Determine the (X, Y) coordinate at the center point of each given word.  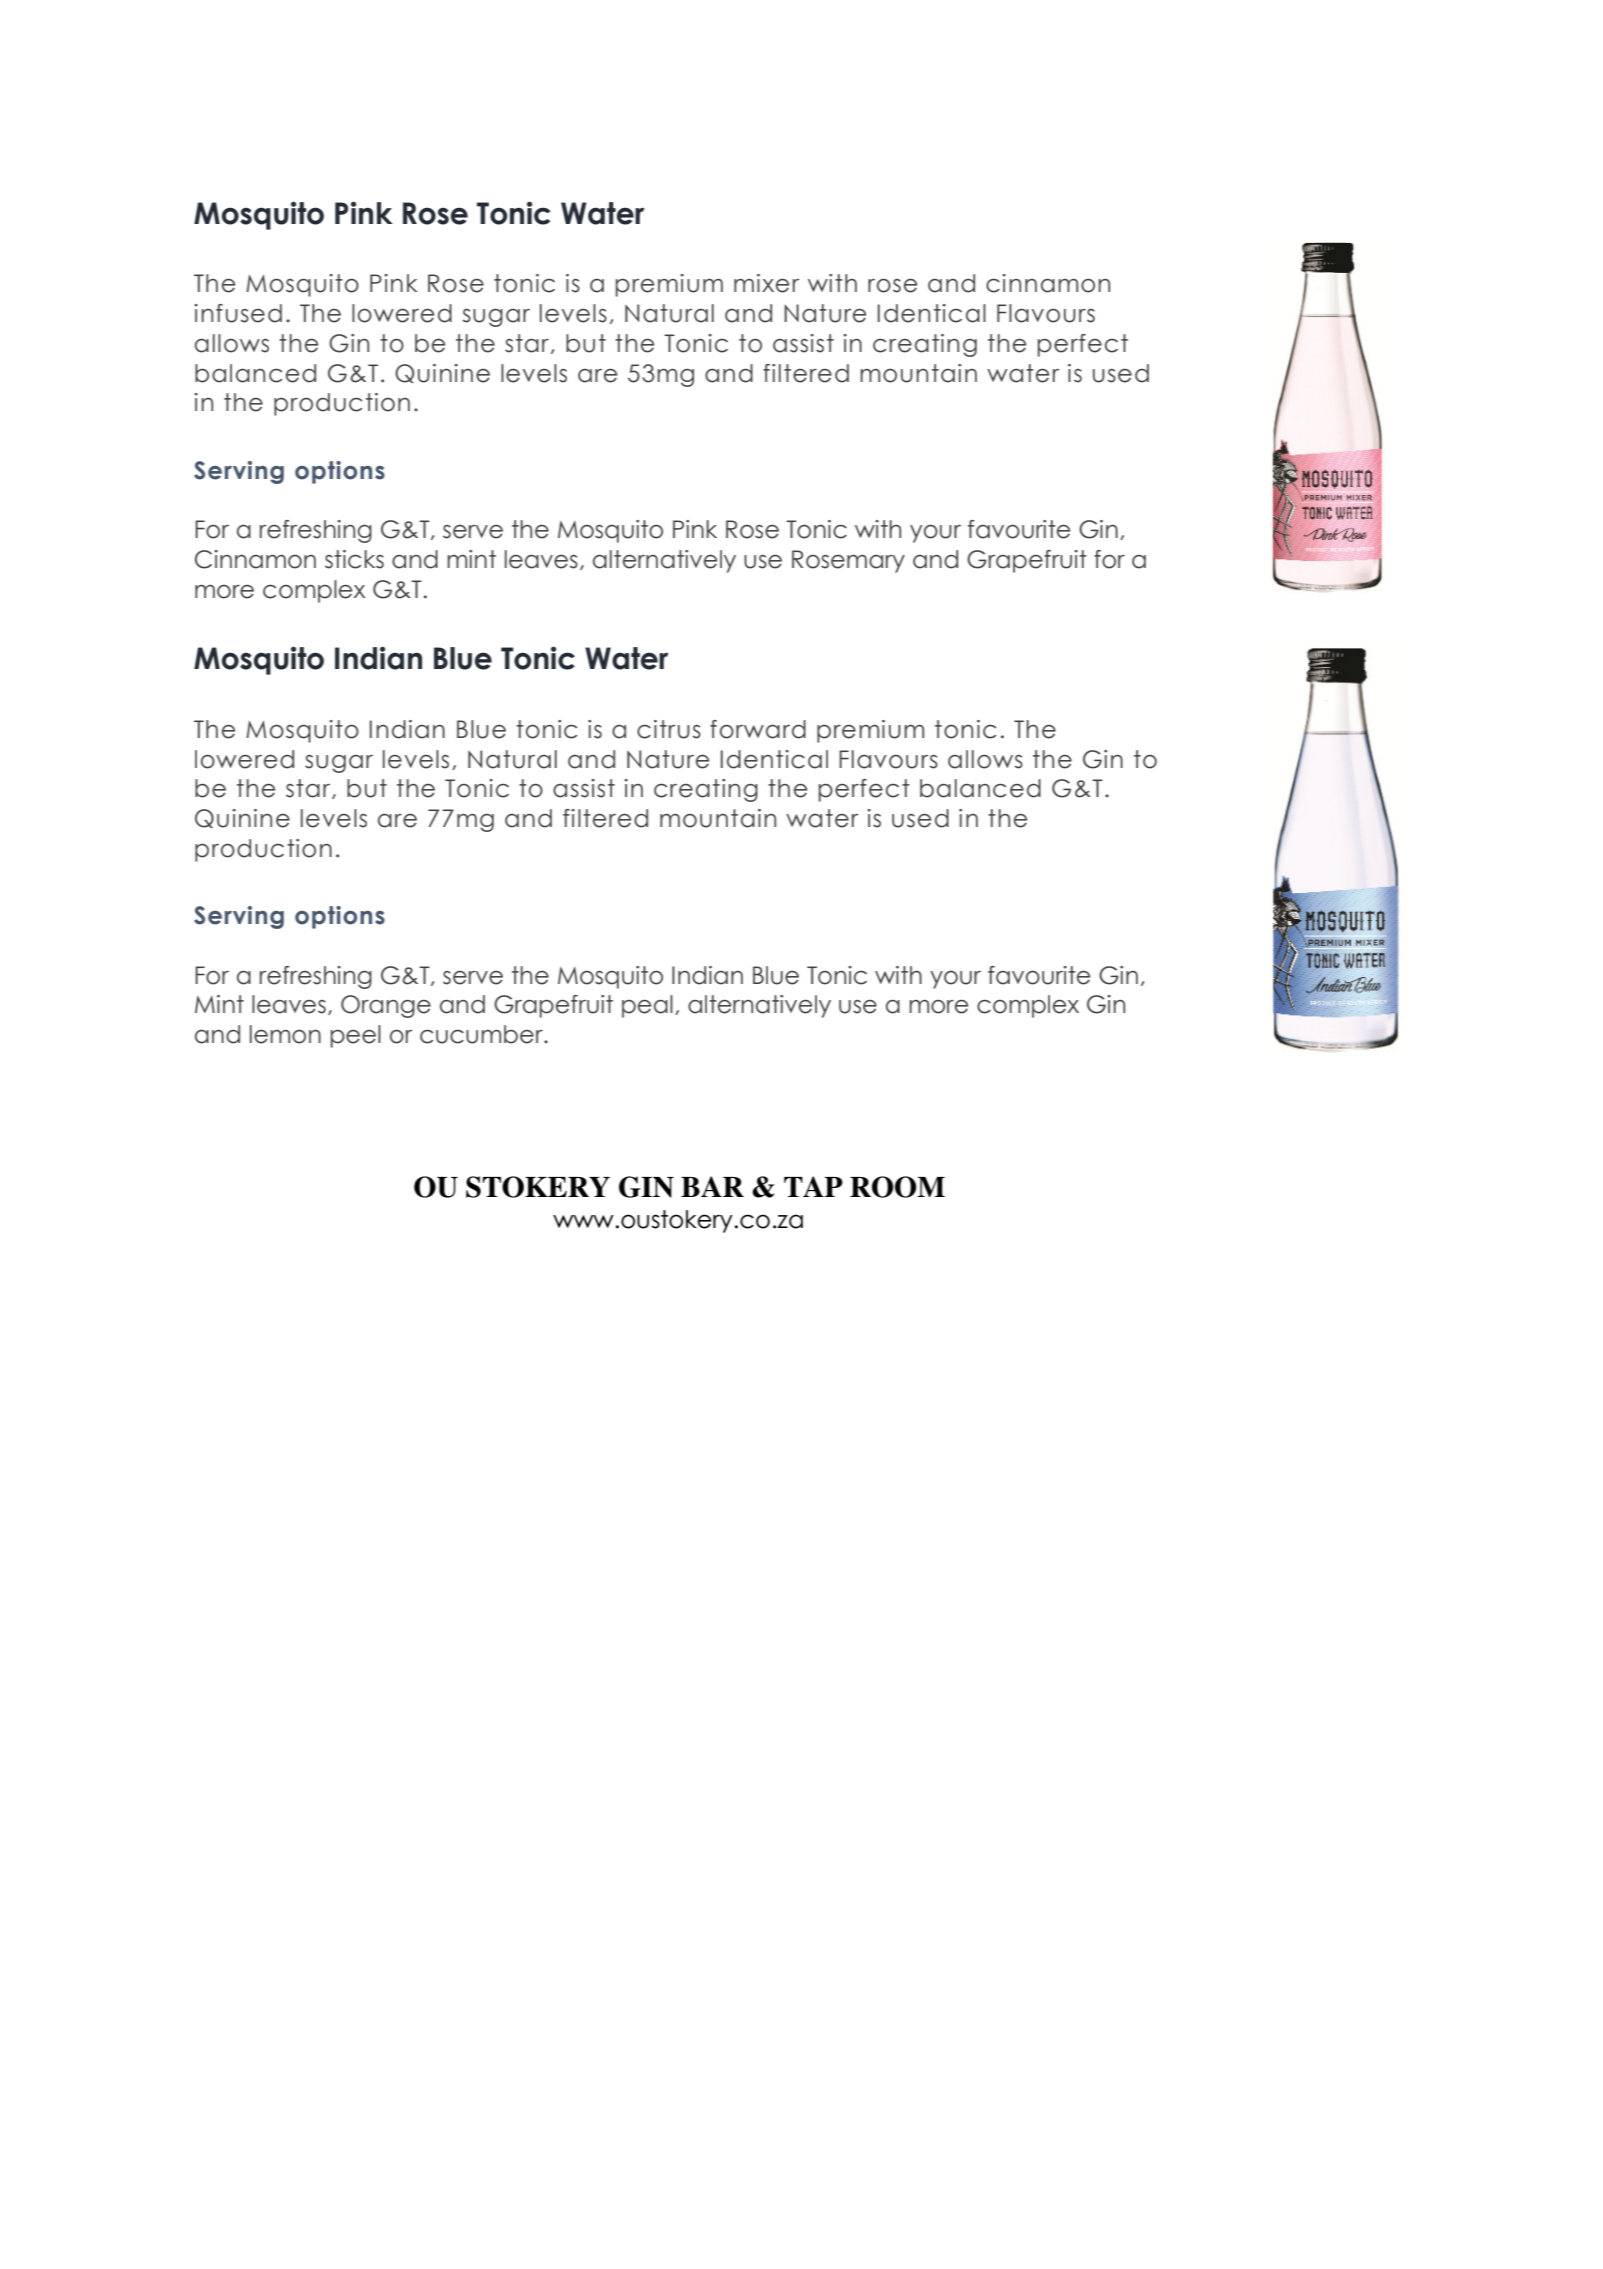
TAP (813, 1186)
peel (356, 1036)
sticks (354, 559)
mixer (766, 283)
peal (647, 1006)
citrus (669, 729)
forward (758, 729)
